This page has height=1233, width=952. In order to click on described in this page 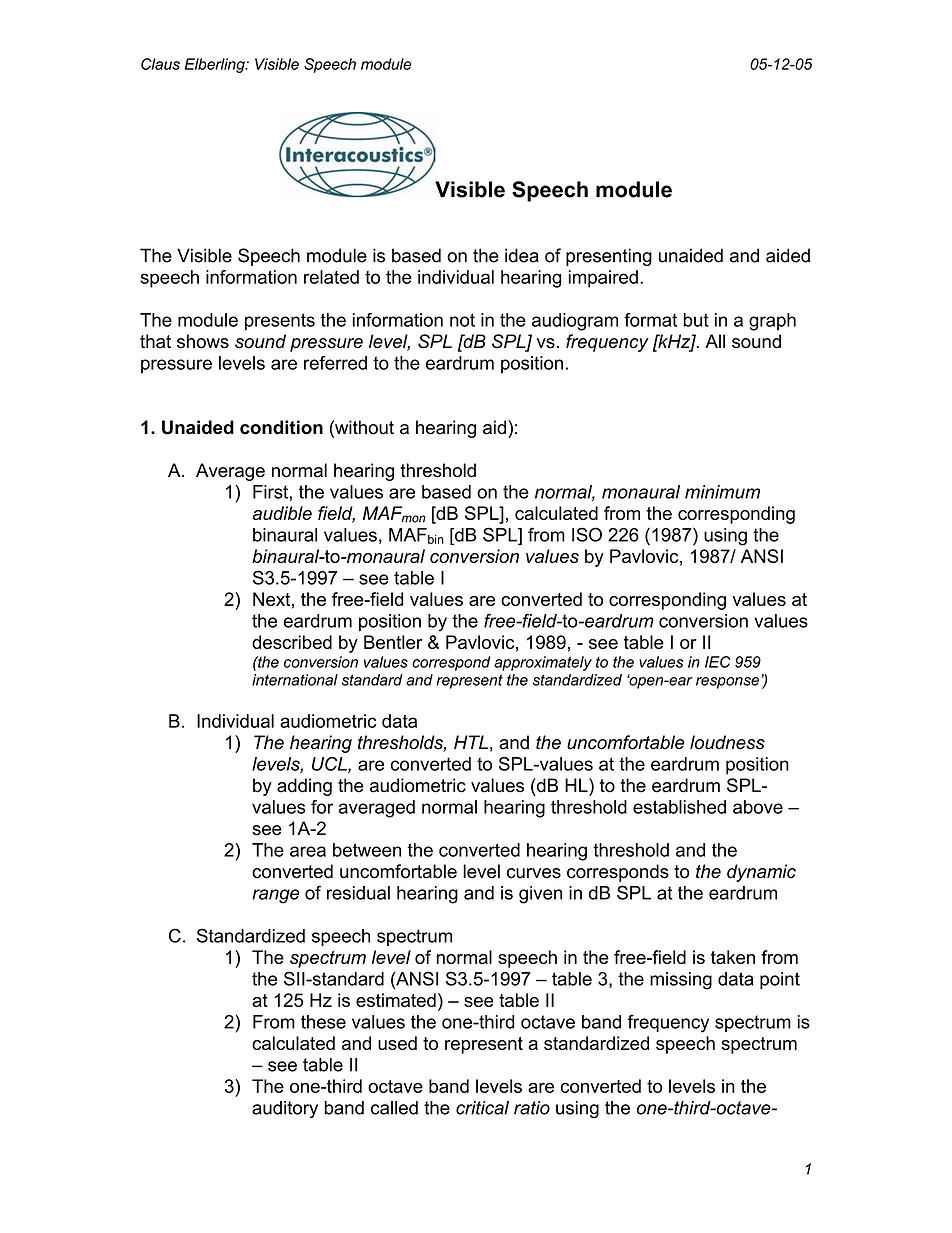, I will do `click(292, 642)`.
